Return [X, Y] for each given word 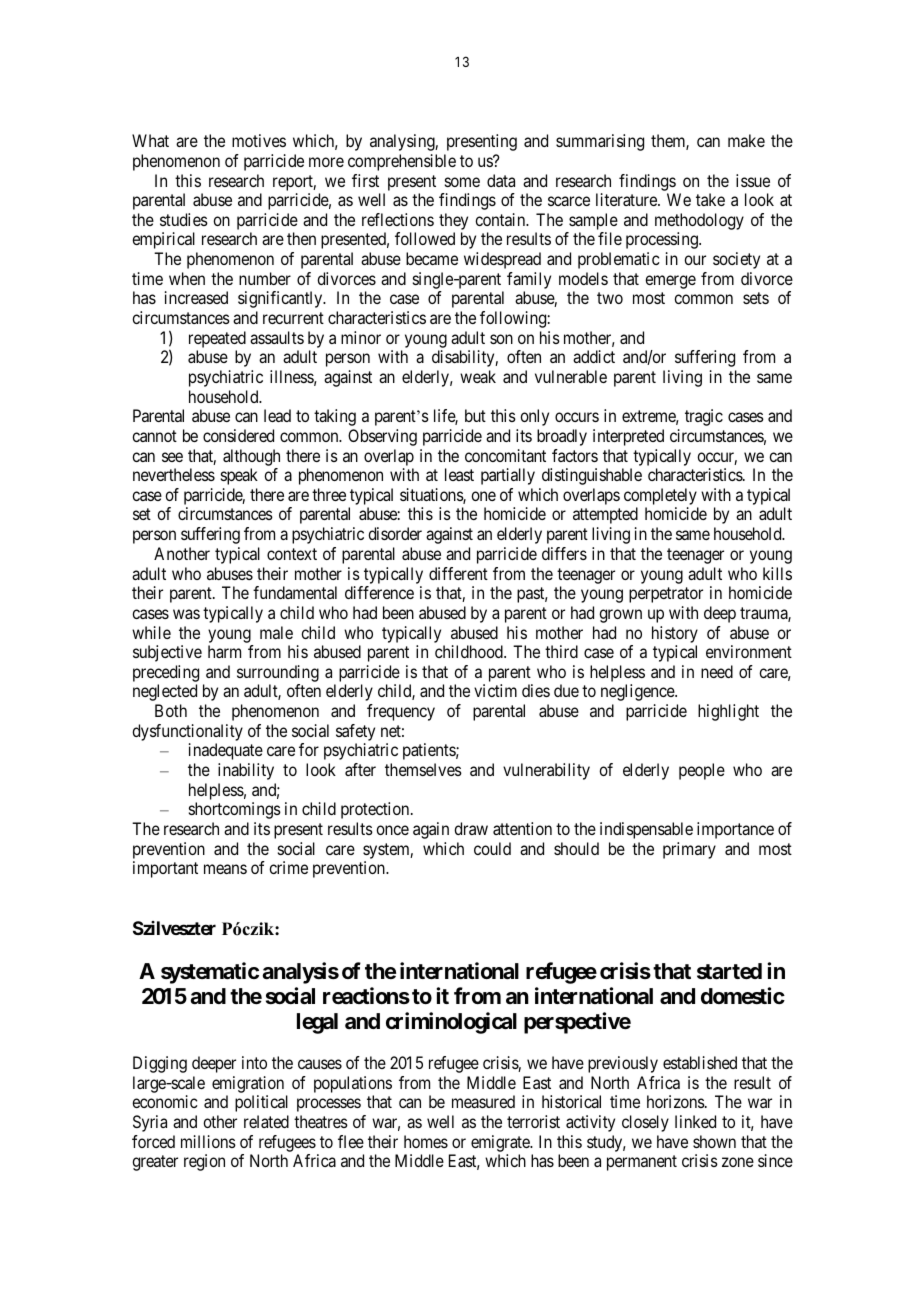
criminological [451, 1023]
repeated [217, 339]
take [710, 199]
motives [259, 140]
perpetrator [666, 595]
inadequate [226, 751]
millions [208, 1141]
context [292, 554]
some [462, 182]
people [702, 771]
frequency [401, 712]
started [729, 971]
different [458, 573]
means [225, 869]
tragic [704, 417]
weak [478, 376]
